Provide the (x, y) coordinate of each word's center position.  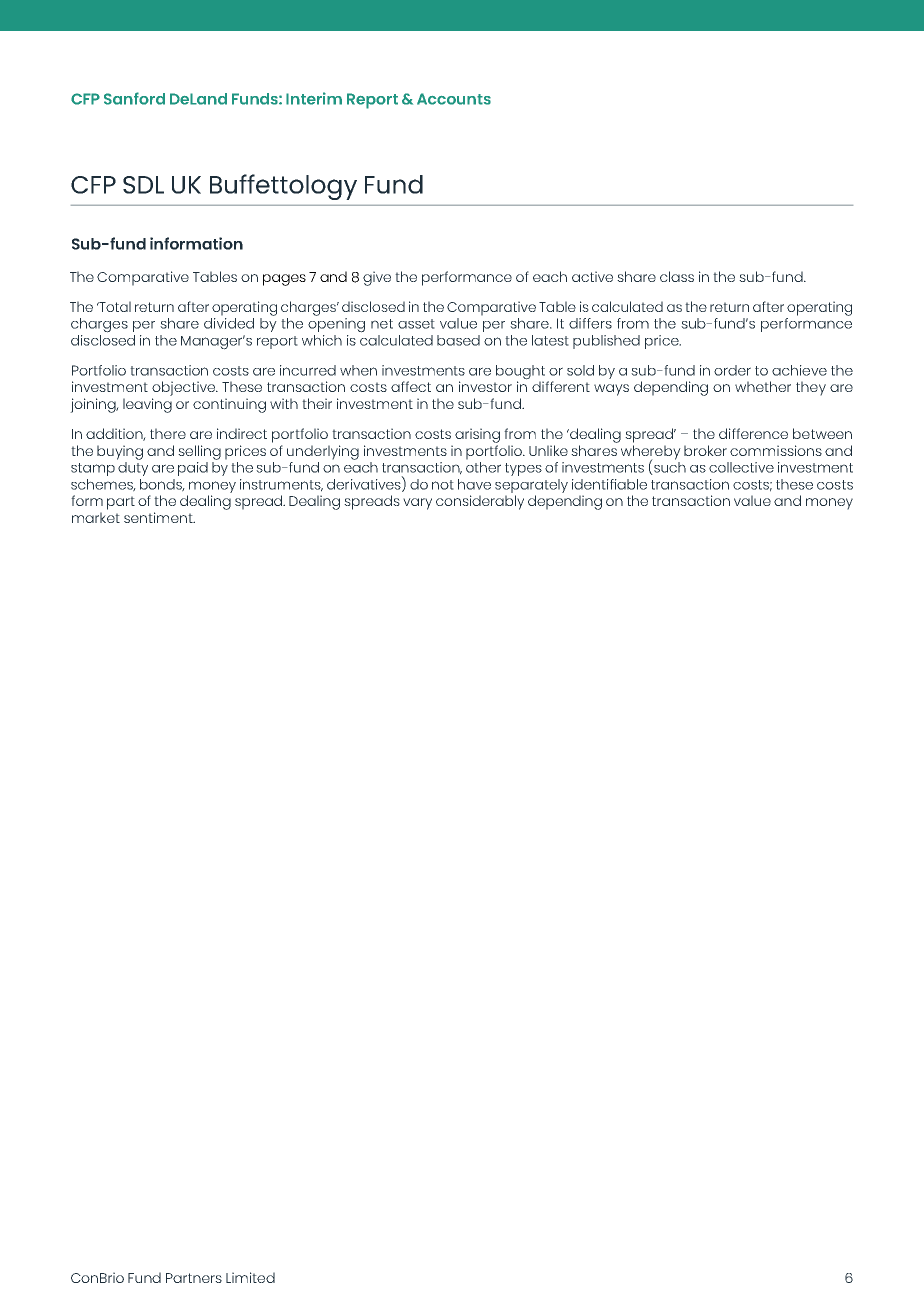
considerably (480, 502)
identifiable (609, 484)
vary (417, 504)
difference (753, 433)
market (96, 517)
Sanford (134, 98)
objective (185, 388)
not (443, 485)
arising (477, 435)
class (677, 276)
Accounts (454, 99)
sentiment (159, 517)
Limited (250, 1277)
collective (741, 467)
